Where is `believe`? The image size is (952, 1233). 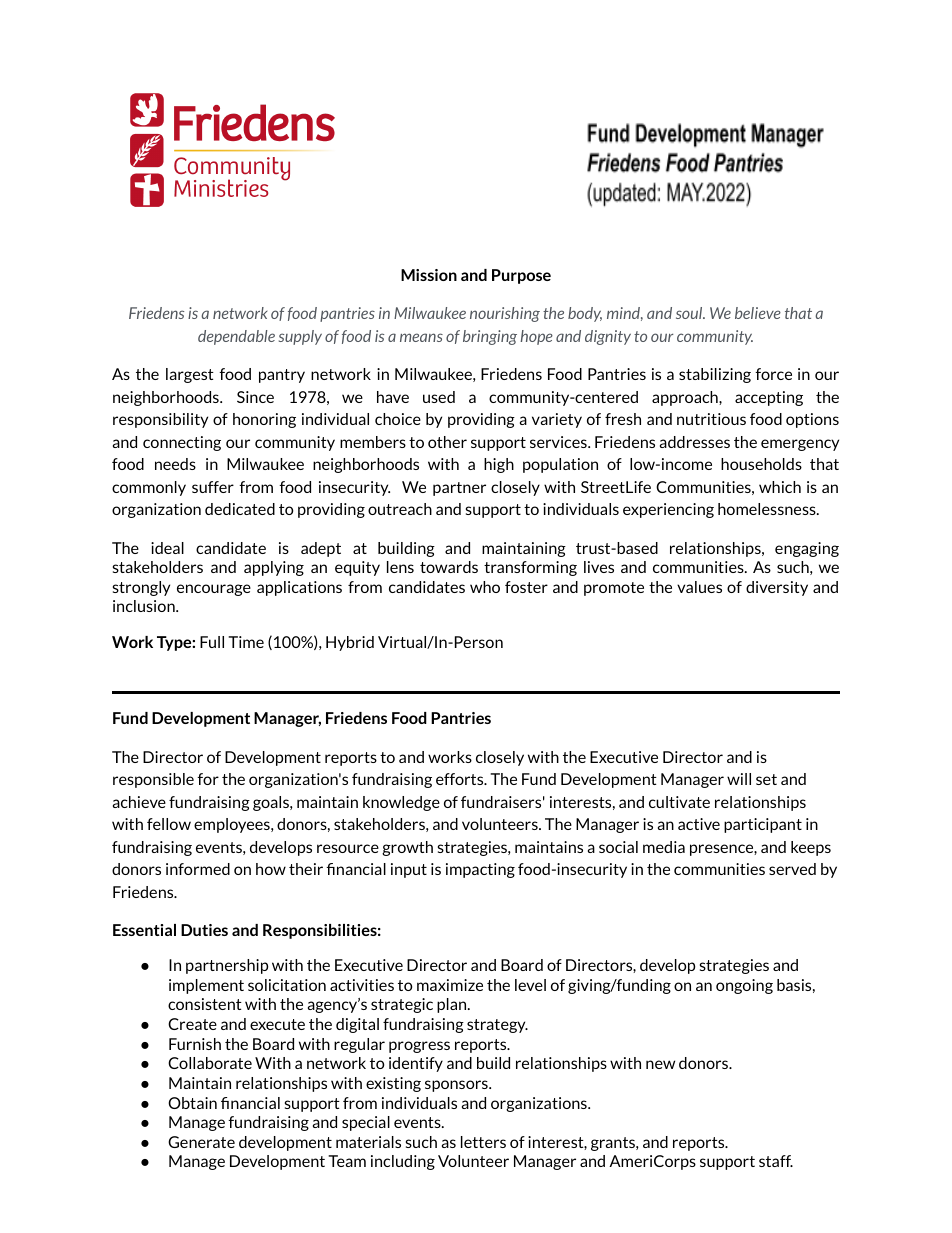
believe is located at coordinates (758, 313).
